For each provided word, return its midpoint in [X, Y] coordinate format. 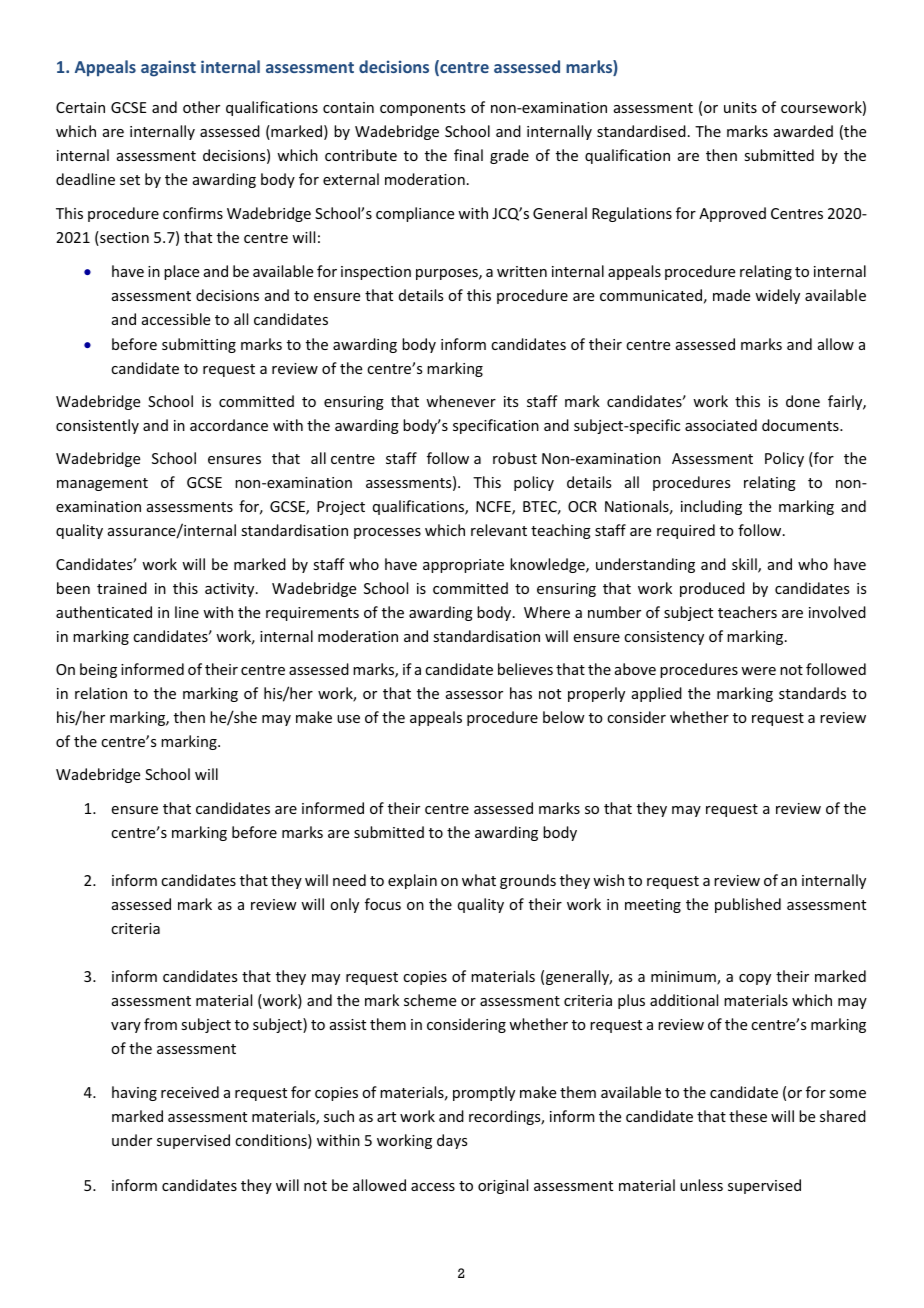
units [740, 107]
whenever [461, 401]
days [452, 1141]
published [748, 905]
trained [122, 588]
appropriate [463, 566]
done [803, 401]
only [344, 905]
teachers [747, 612]
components [422, 109]
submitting [199, 345]
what [479, 880]
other [201, 107]
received [190, 1092]
